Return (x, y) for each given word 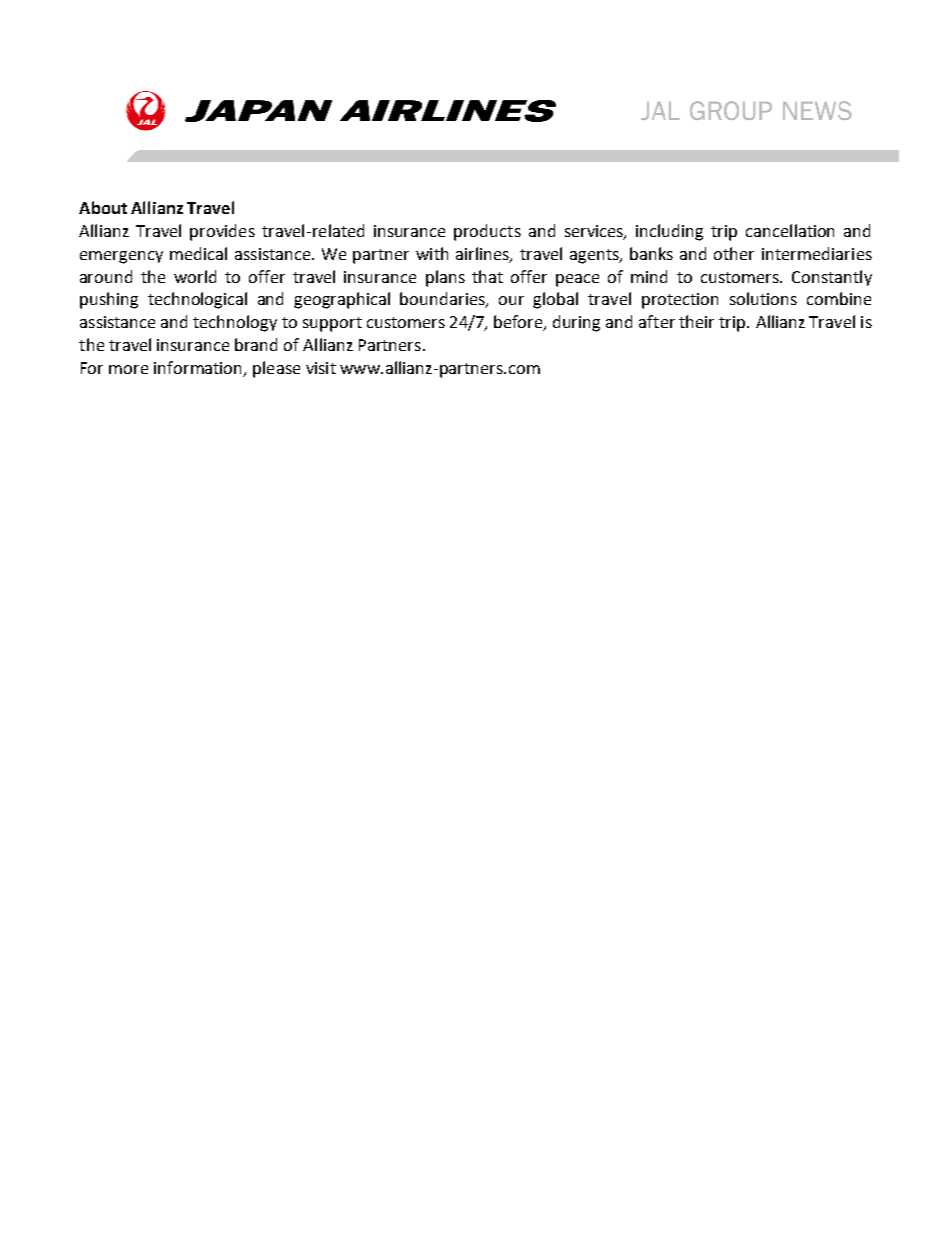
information (199, 368)
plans (445, 278)
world (195, 276)
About (103, 207)
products (487, 232)
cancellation (790, 230)
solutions (763, 298)
